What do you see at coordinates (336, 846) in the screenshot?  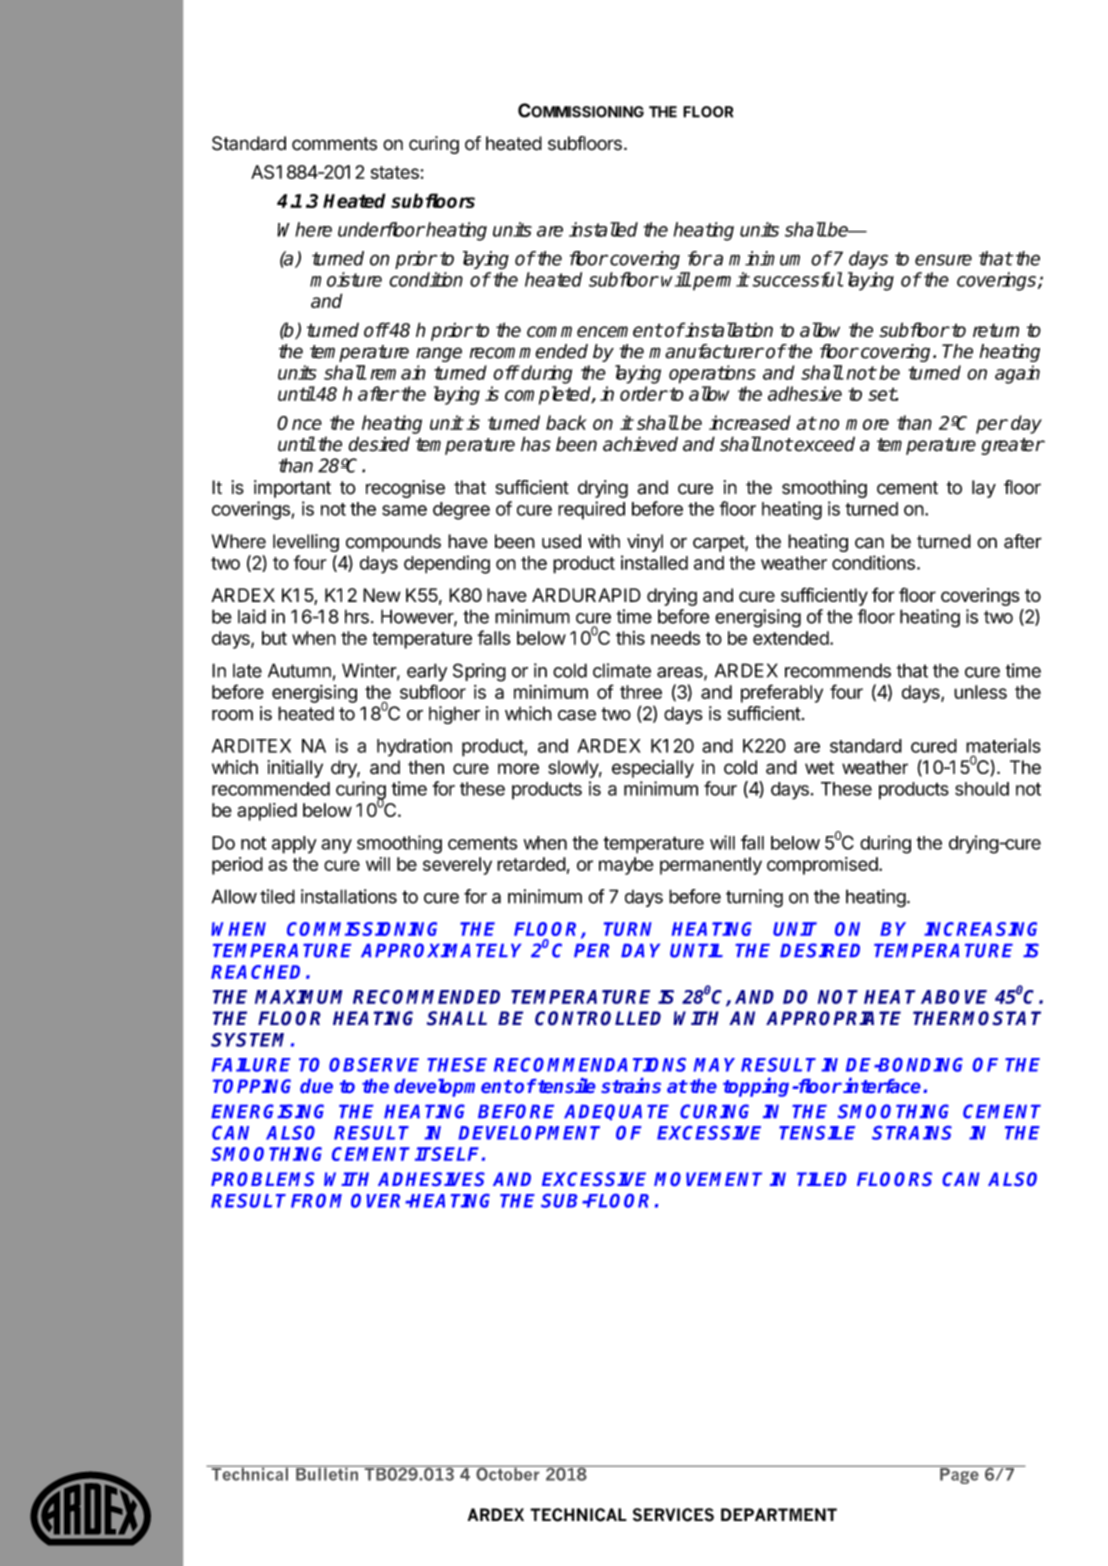 I see `any` at bounding box center [336, 846].
